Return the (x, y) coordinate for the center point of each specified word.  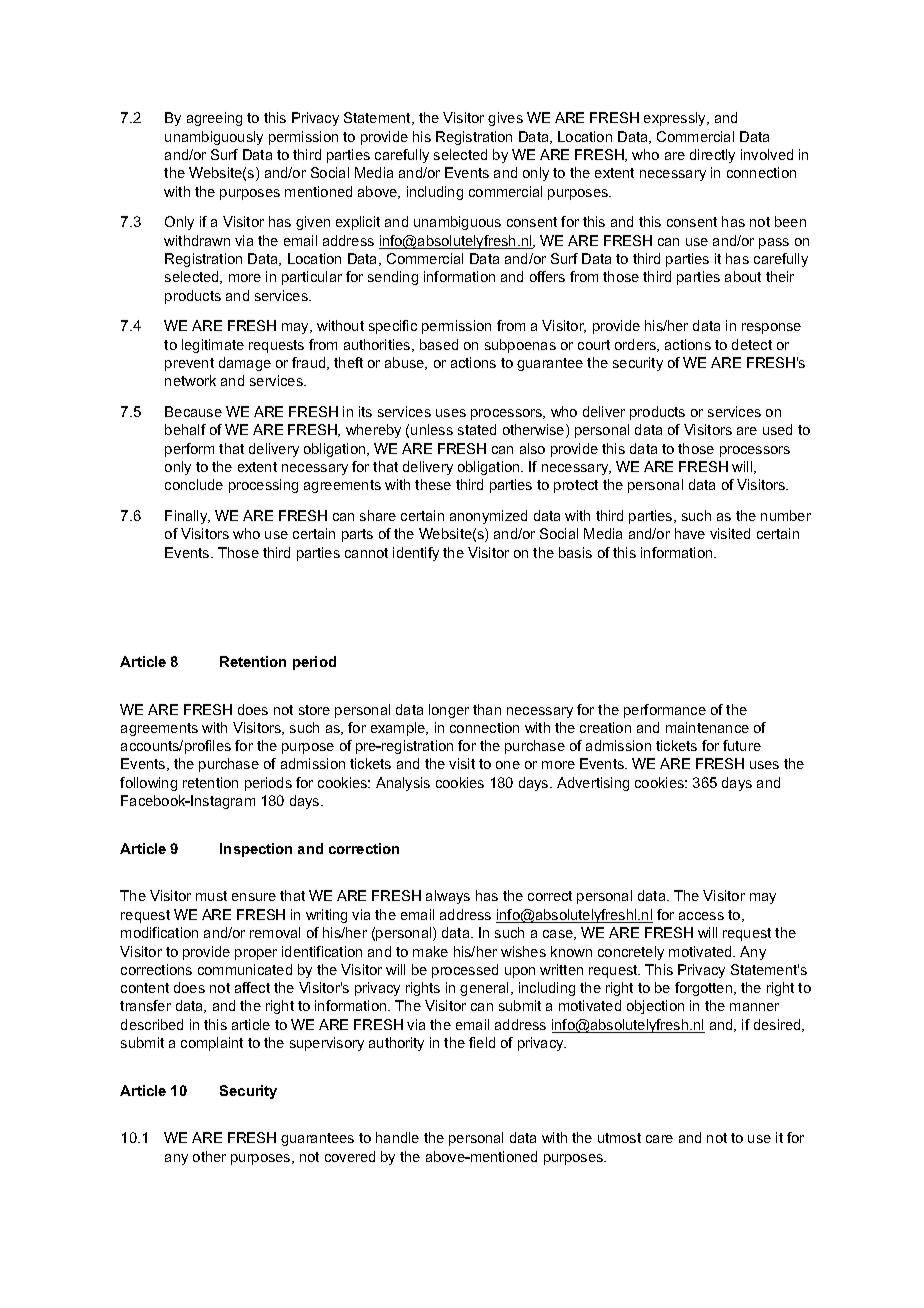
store (314, 710)
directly (712, 156)
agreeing (214, 119)
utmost (619, 1138)
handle (397, 1137)
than (487, 709)
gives (505, 119)
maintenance (707, 727)
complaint (212, 1044)
